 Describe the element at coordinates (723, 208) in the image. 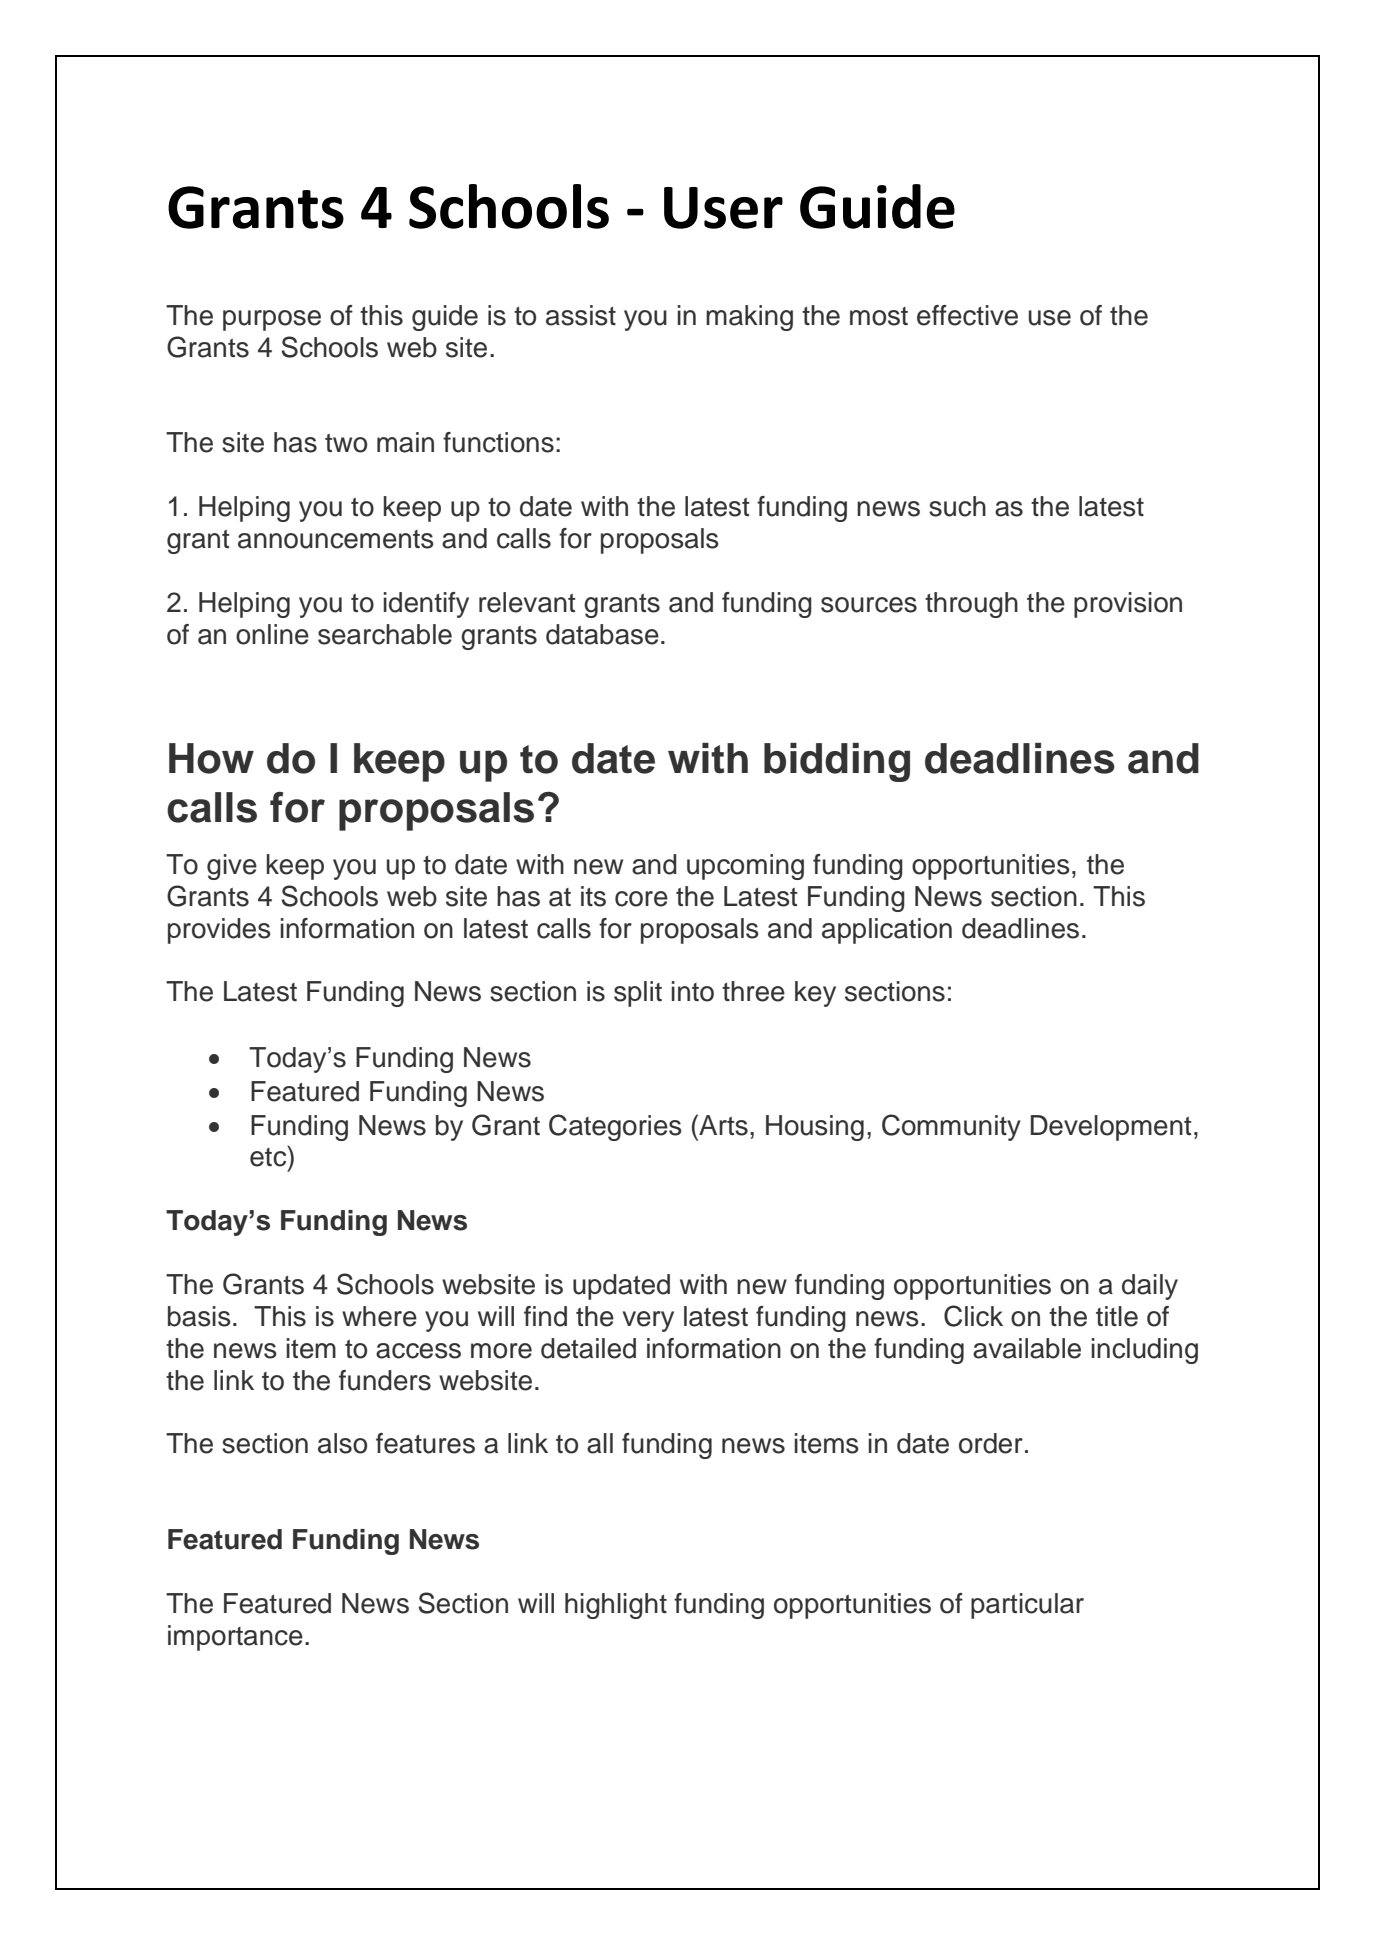

I see `User` at that location.
